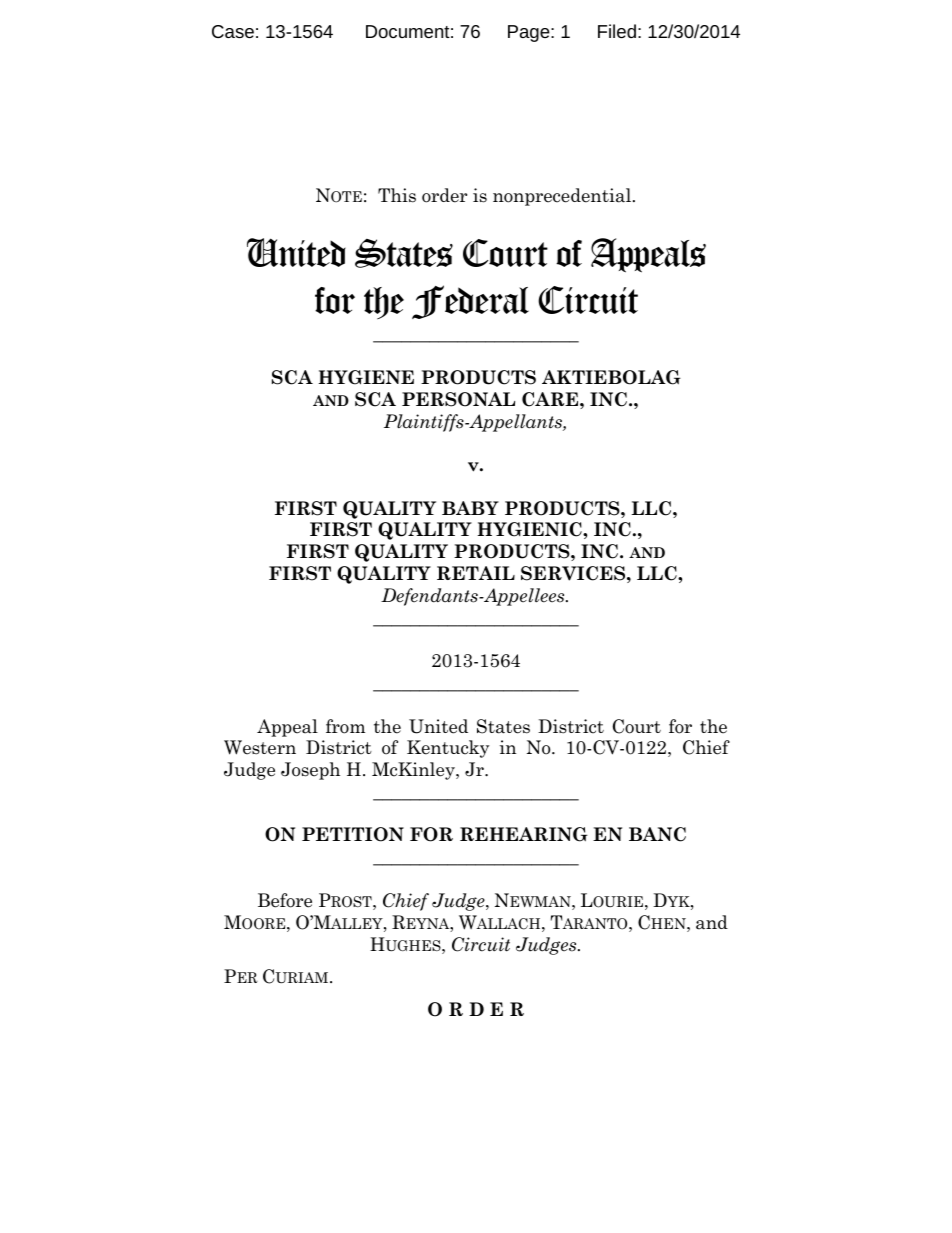  What do you see at coordinates (470, 508) in the image?
I see `BABY` at bounding box center [470, 508].
